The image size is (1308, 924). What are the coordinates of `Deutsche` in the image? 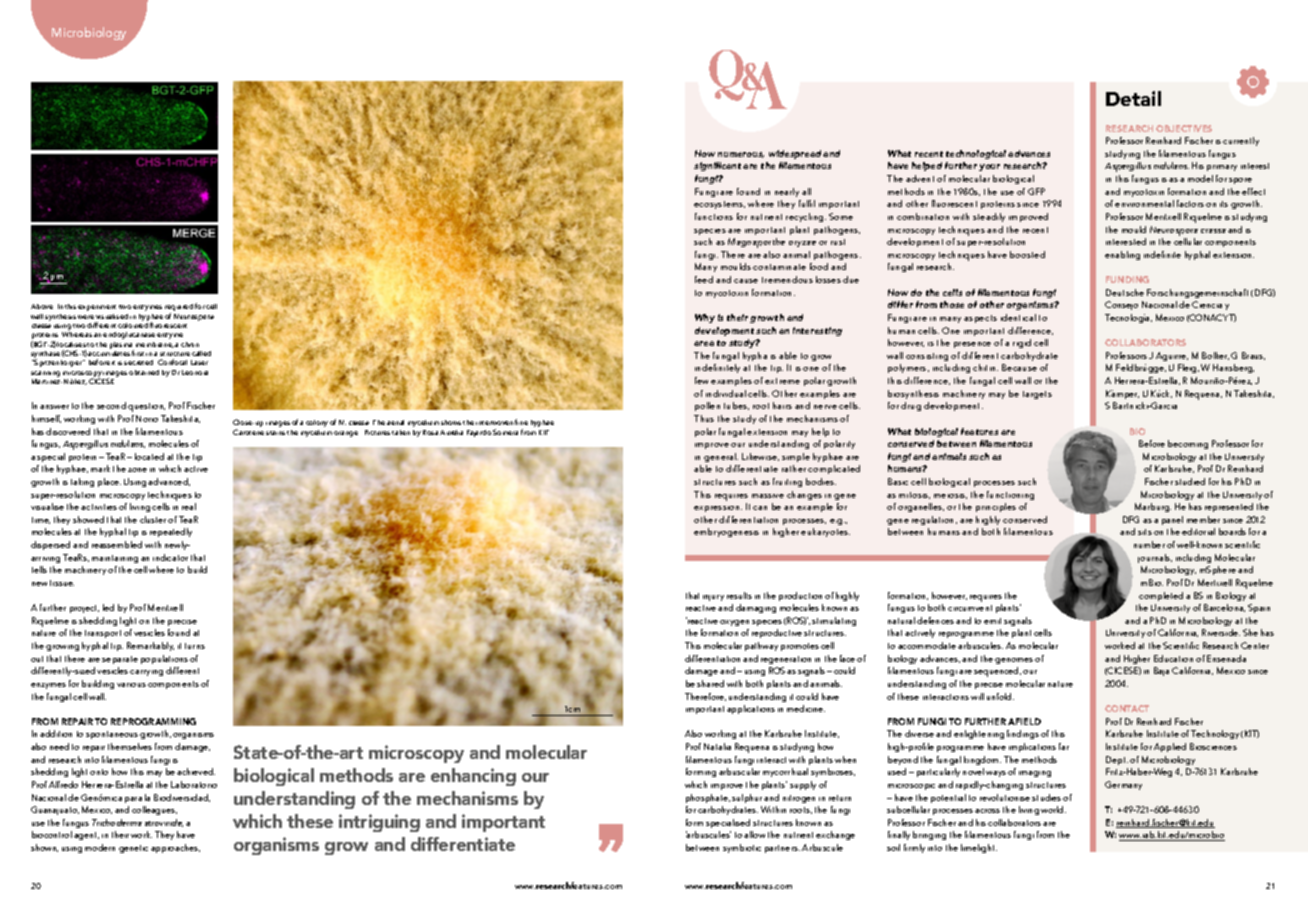 It's located at (1125, 292).
